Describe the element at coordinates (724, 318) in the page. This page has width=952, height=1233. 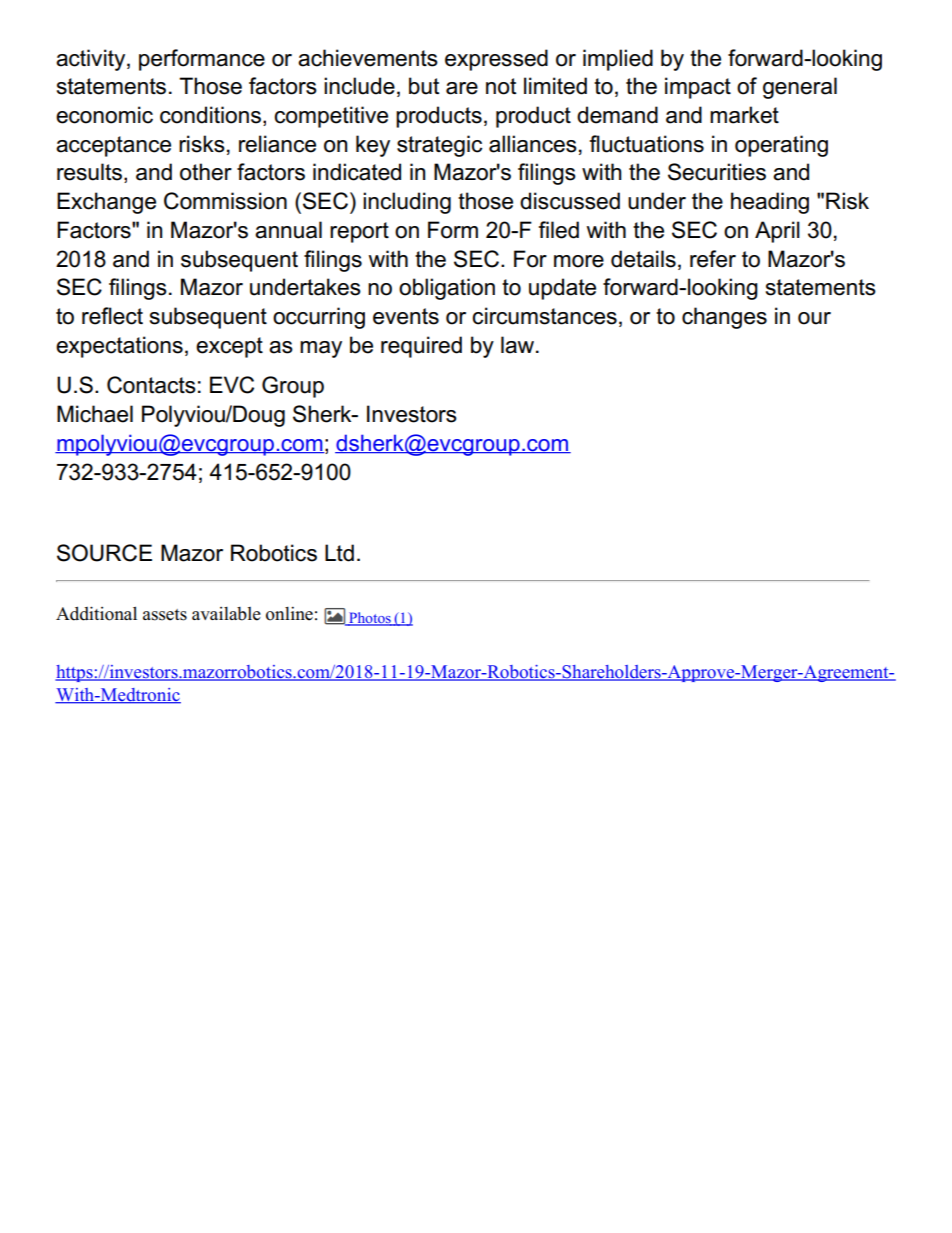
I see `changes` at that location.
